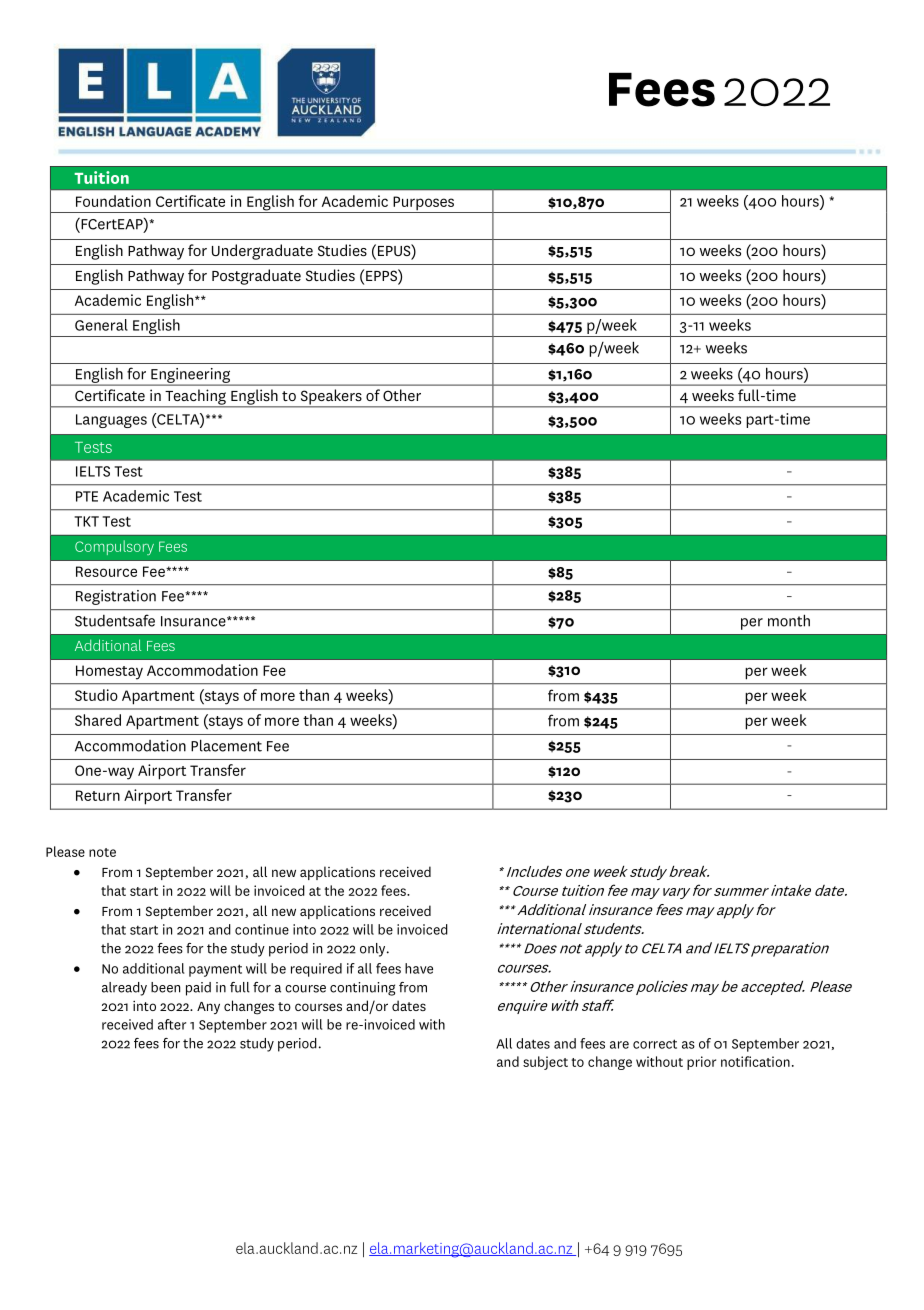 Image resolution: width=924 pixels, height=1310 pixels. What do you see at coordinates (226, 745) in the document?
I see `Placement` at bounding box center [226, 745].
